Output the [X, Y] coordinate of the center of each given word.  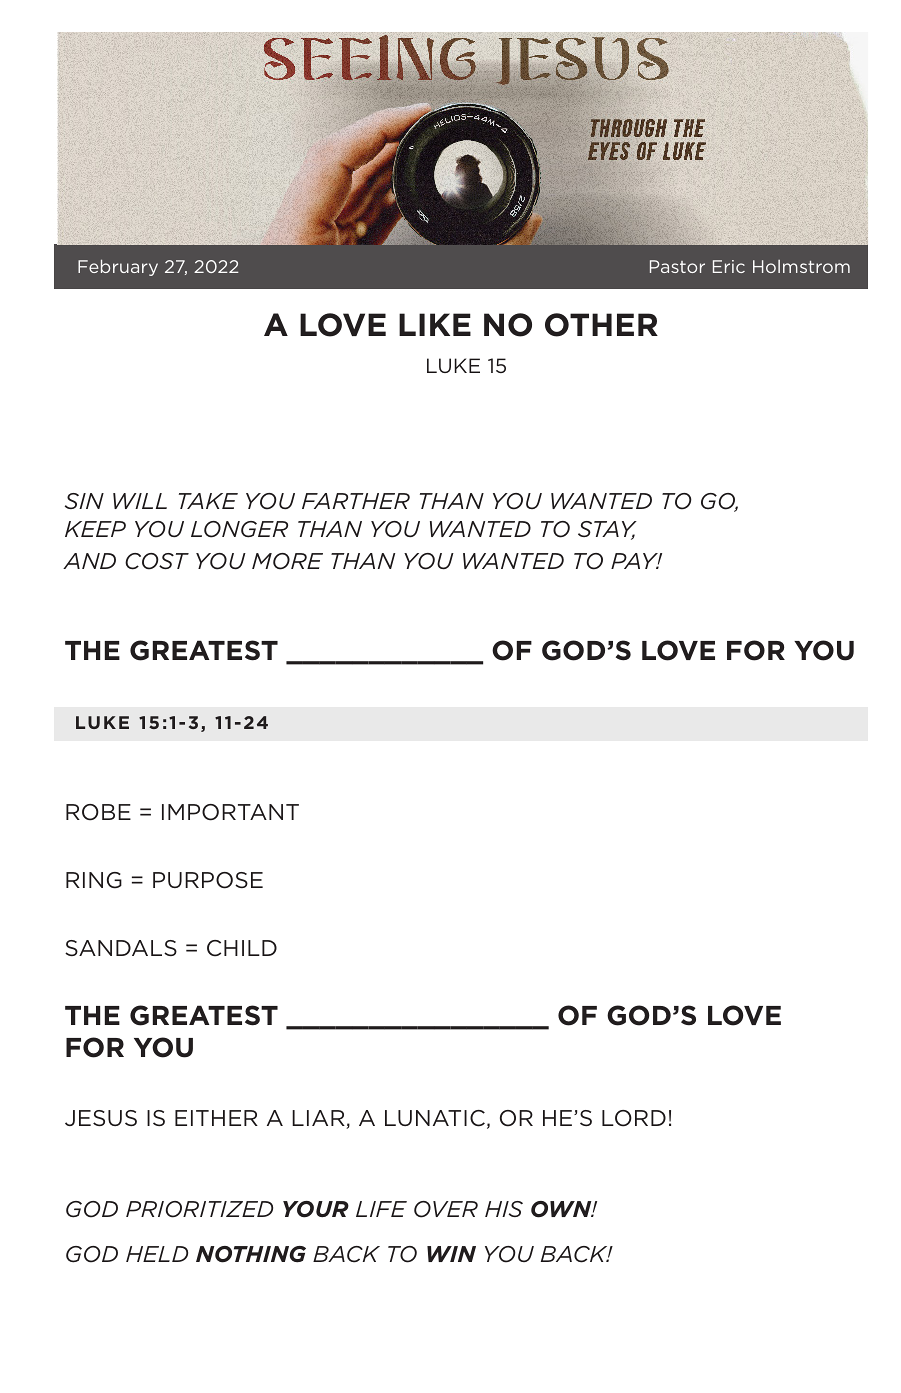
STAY [607, 530]
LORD [634, 1118]
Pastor [677, 266]
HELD [157, 1254]
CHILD [242, 948]
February [118, 267]
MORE [287, 561]
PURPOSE [208, 880]
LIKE [435, 324]
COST [157, 561]
